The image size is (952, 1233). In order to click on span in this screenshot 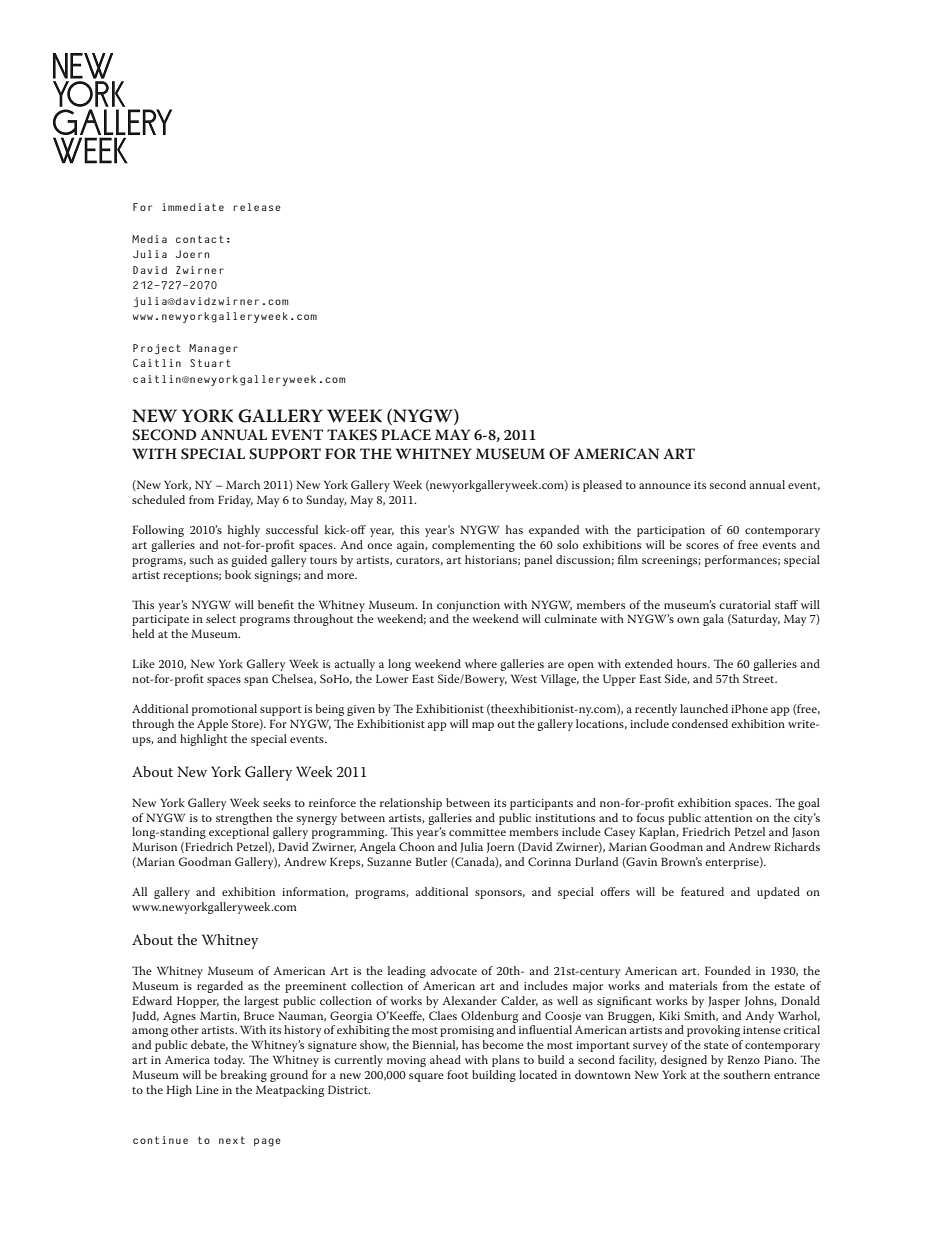, I will do `click(256, 681)`.
